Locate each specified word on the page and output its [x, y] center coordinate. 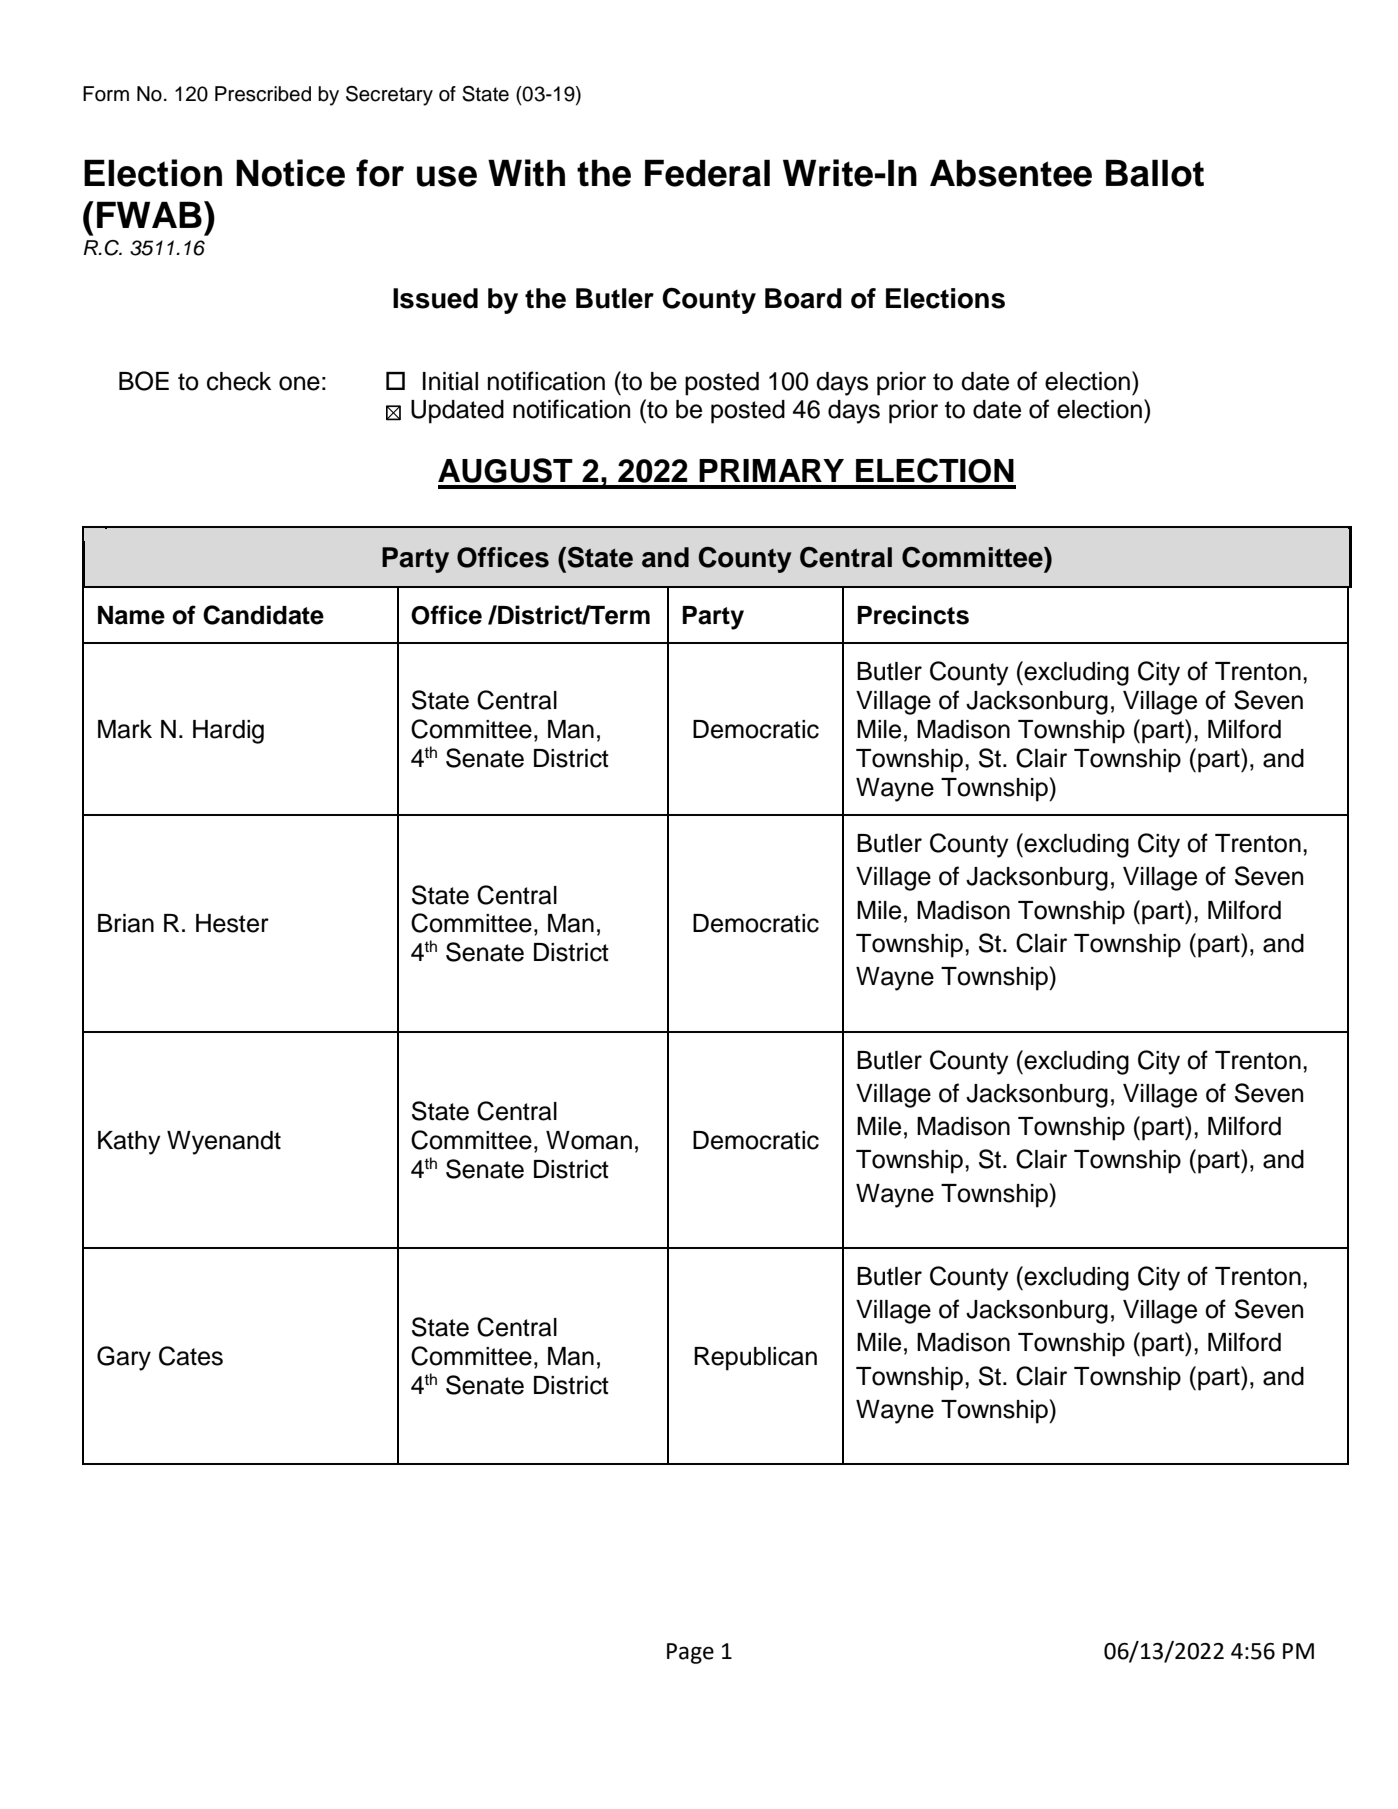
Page [690, 1653]
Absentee [1011, 173]
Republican [755, 1359]
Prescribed [263, 94]
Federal [707, 173]
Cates [191, 1356]
